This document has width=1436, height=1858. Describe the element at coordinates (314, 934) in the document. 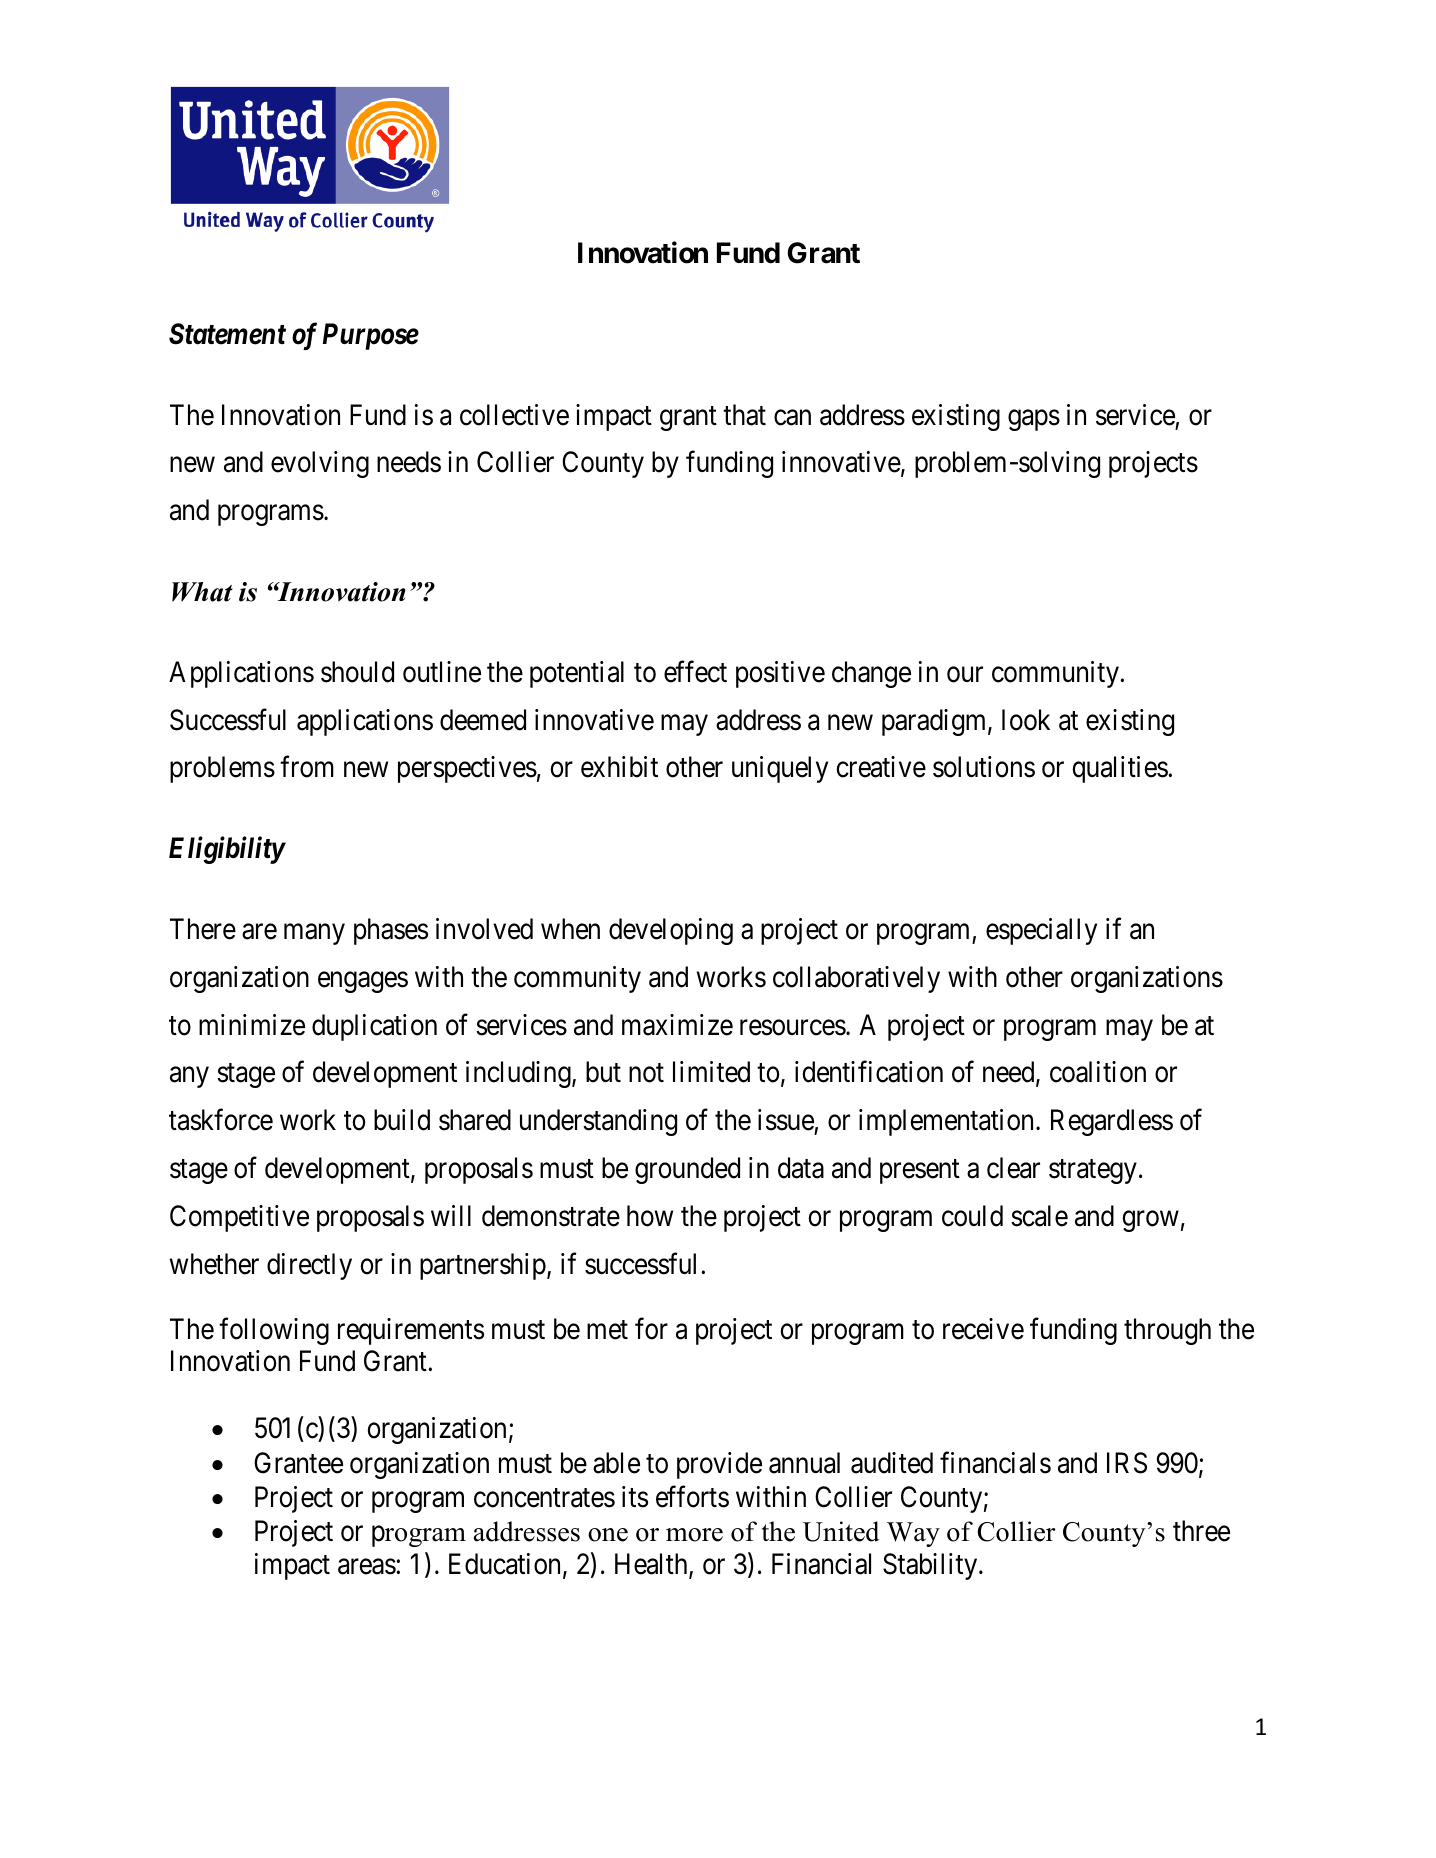

I see `many` at that location.
